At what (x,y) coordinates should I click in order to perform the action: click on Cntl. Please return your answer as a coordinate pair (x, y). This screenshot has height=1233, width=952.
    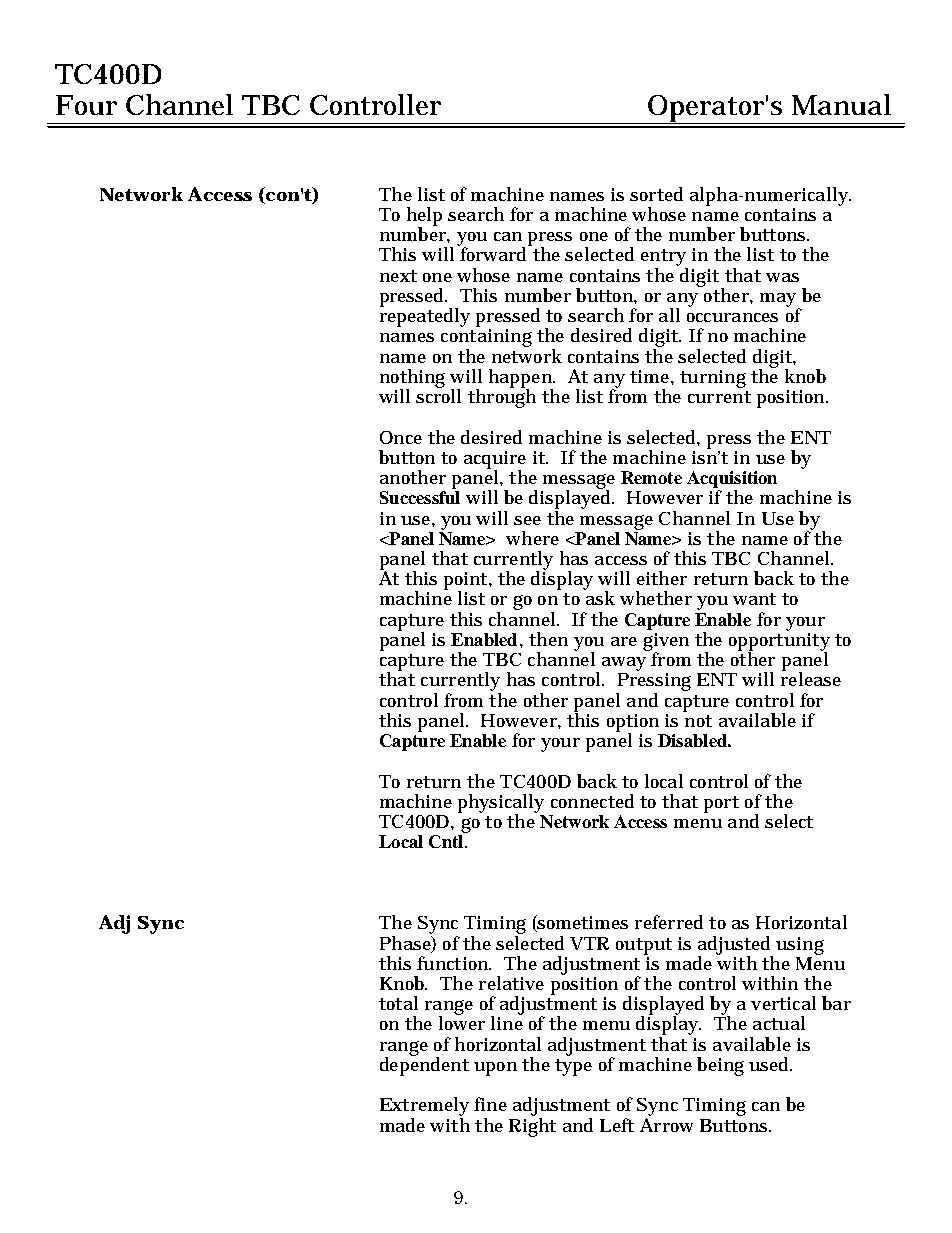
    Looking at the image, I should click on (446, 841).
